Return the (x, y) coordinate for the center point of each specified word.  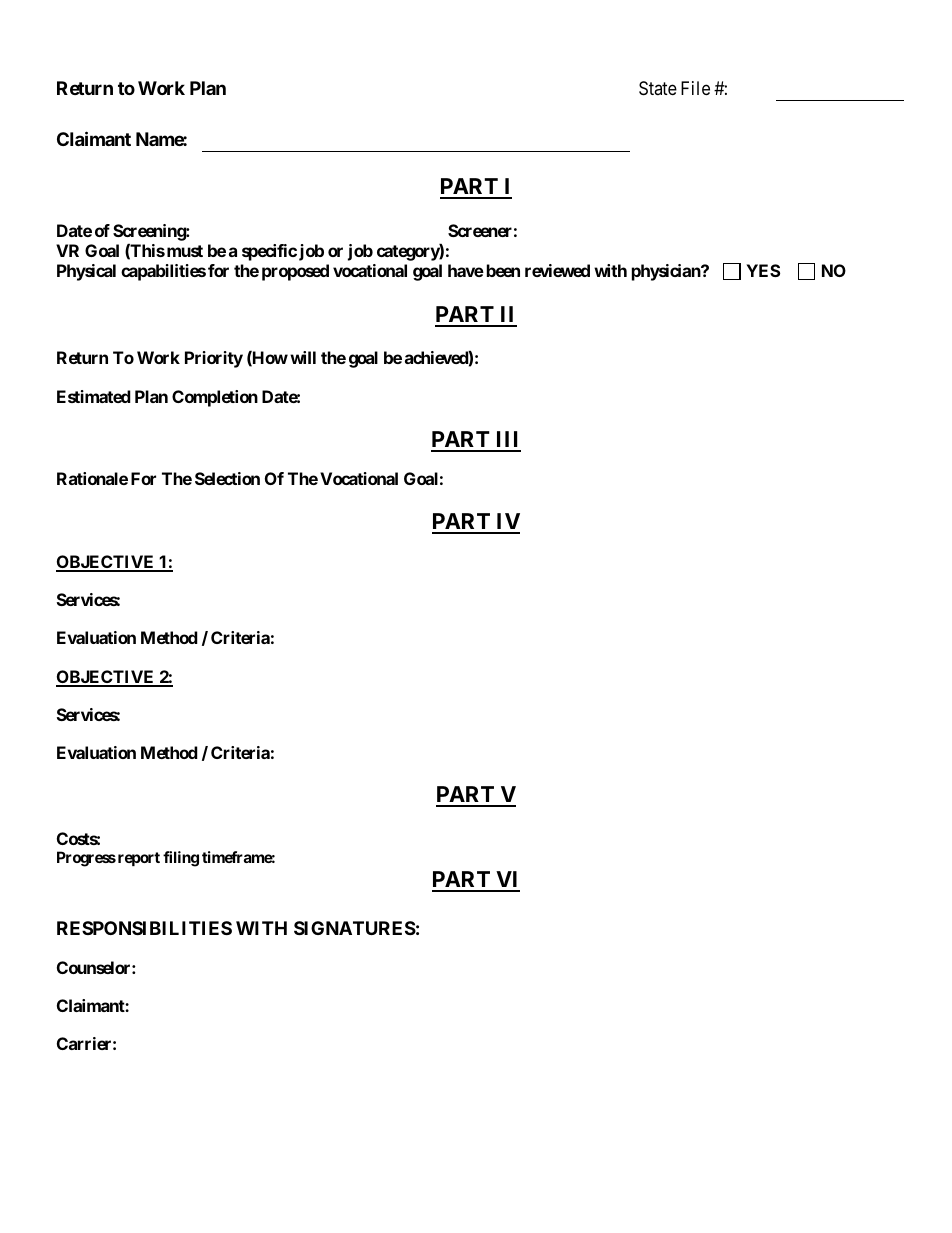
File (695, 88)
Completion (215, 398)
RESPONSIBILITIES (144, 928)
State (658, 88)
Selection (227, 478)
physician (667, 272)
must (185, 251)
